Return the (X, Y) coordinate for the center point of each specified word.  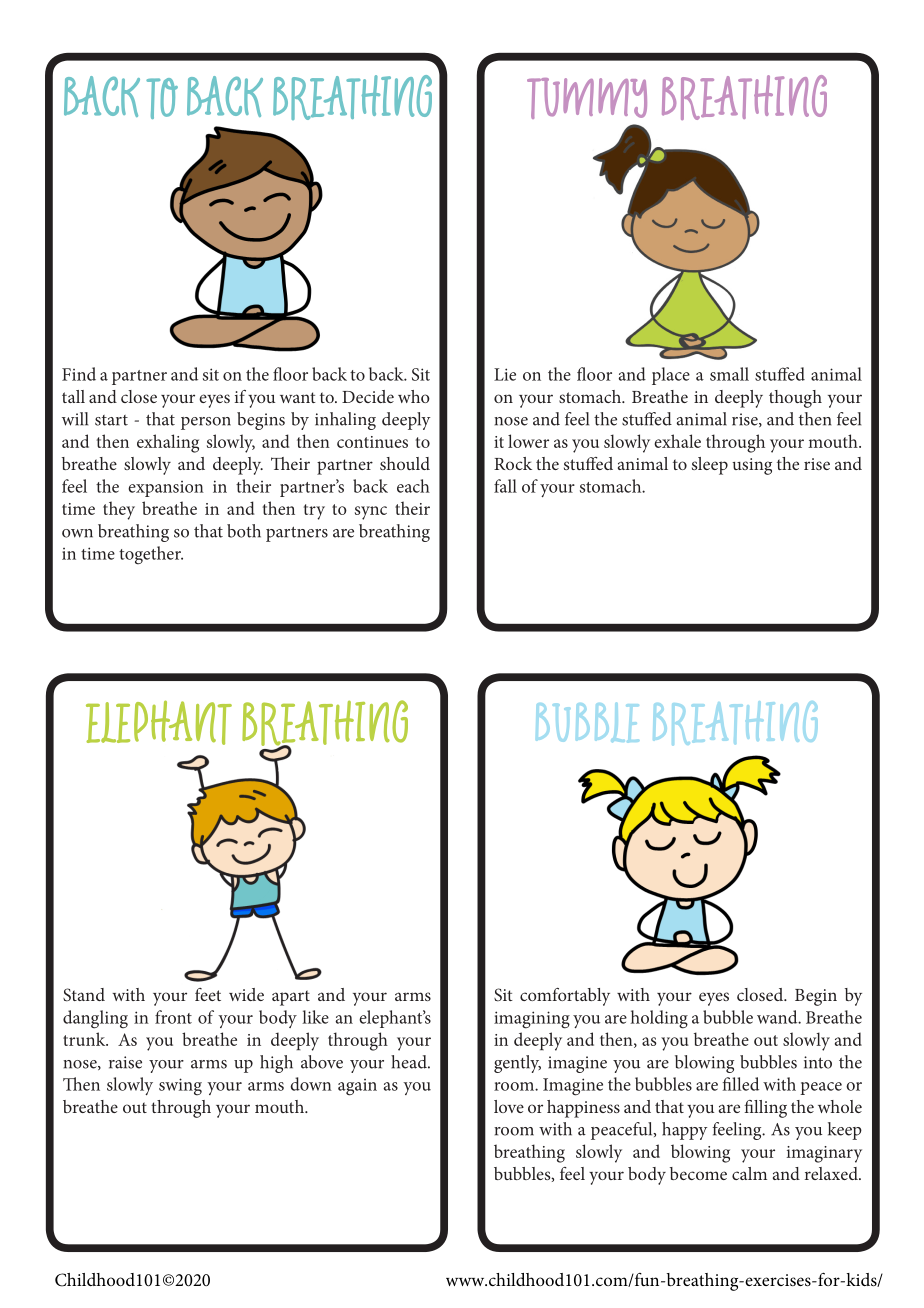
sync (371, 513)
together (151, 555)
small (729, 374)
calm (749, 1173)
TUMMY (587, 98)
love (509, 1106)
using (752, 466)
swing (180, 1087)
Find (79, 374)
